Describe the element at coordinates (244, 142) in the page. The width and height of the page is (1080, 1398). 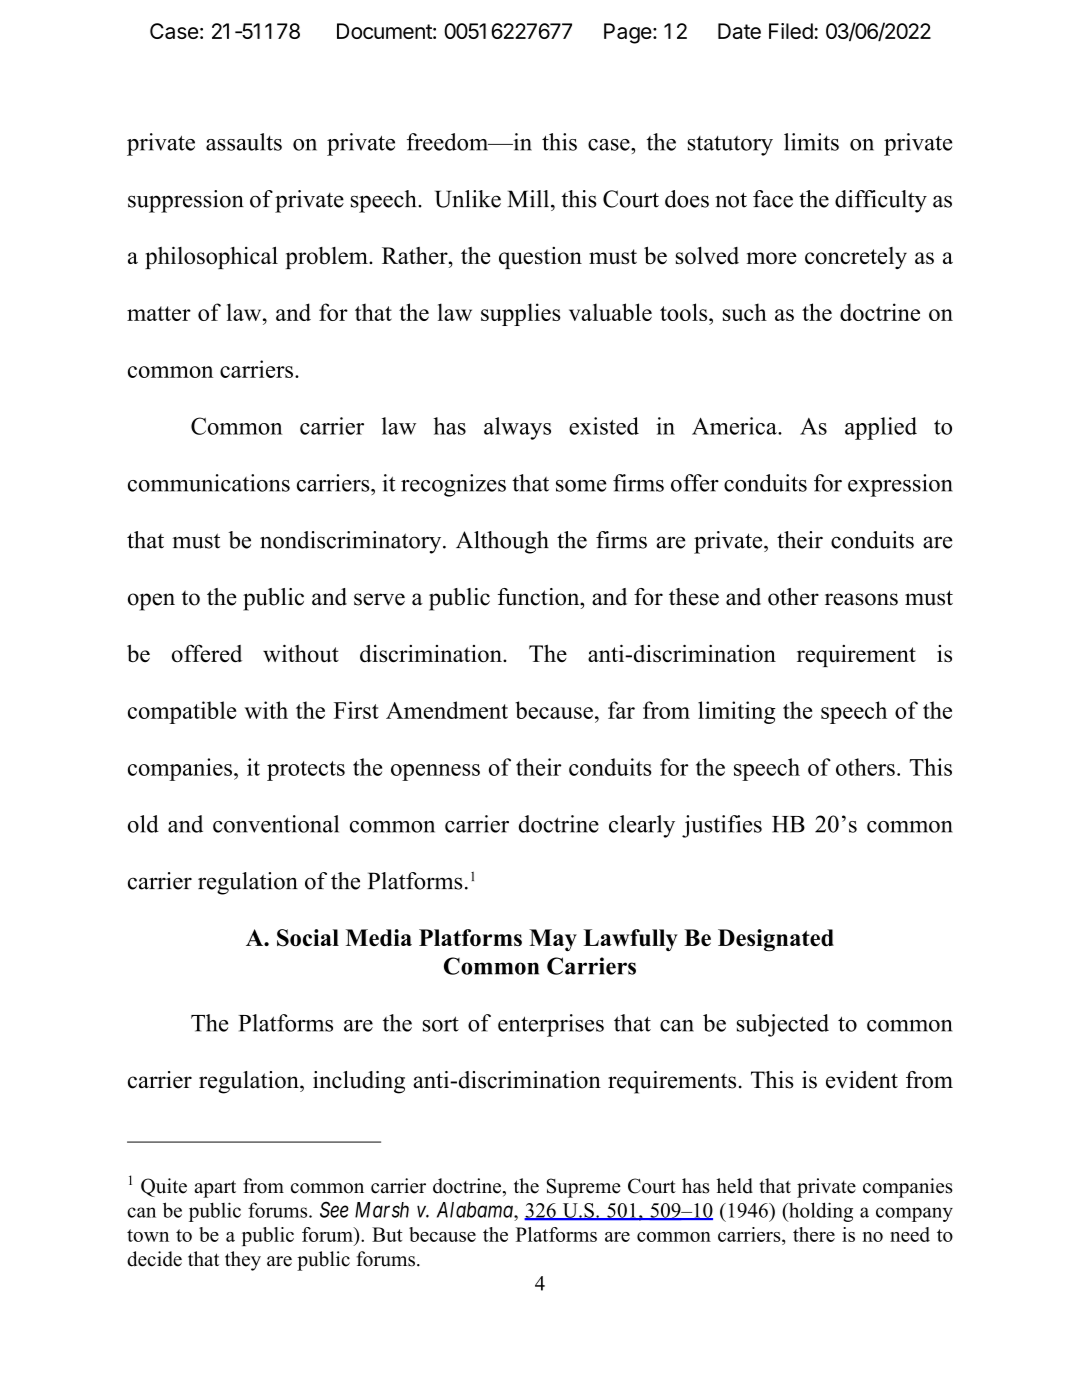
I see `assaults` at that location.
